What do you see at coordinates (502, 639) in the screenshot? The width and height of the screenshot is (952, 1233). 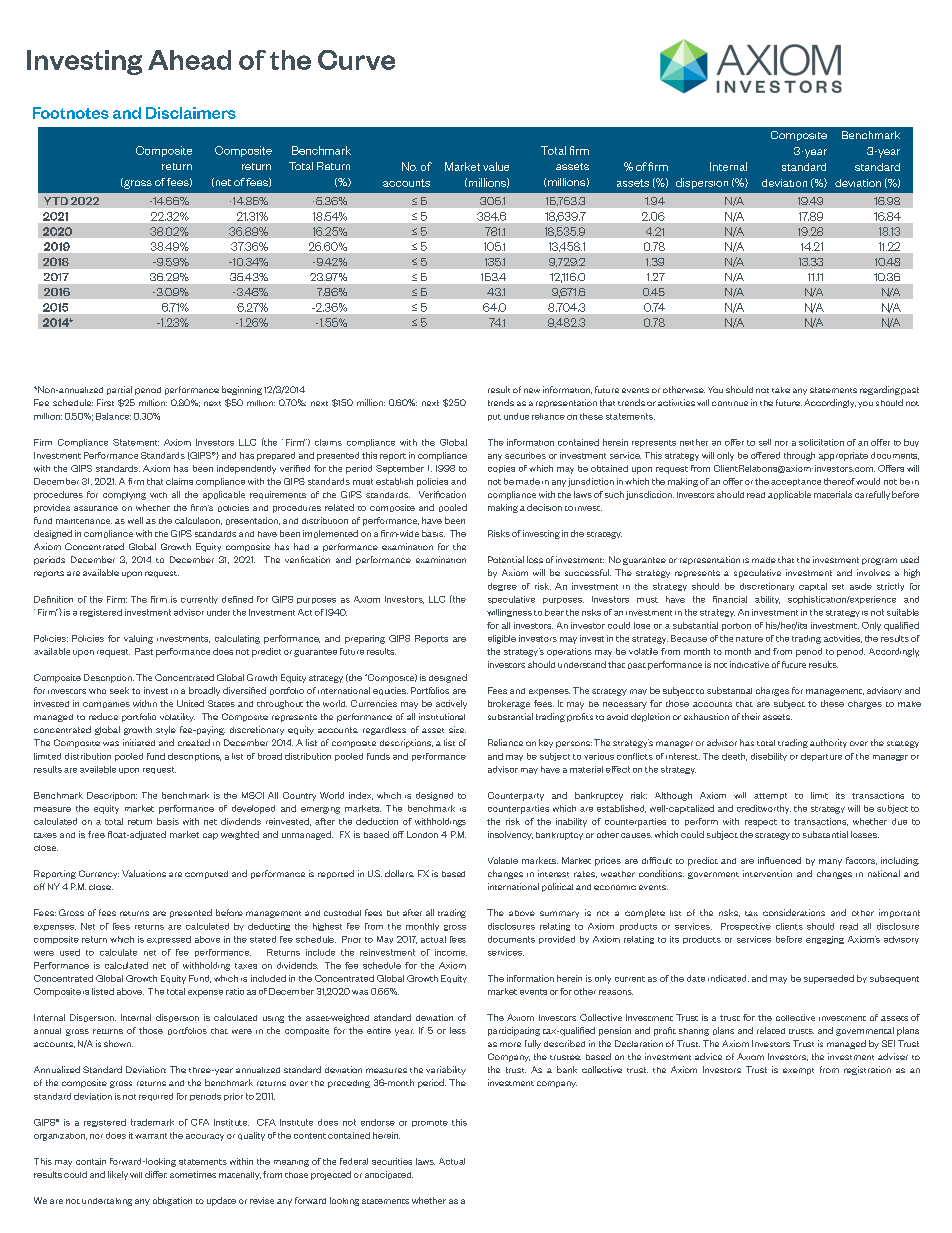 I see `eligible` at bounding box center [502, 639].
